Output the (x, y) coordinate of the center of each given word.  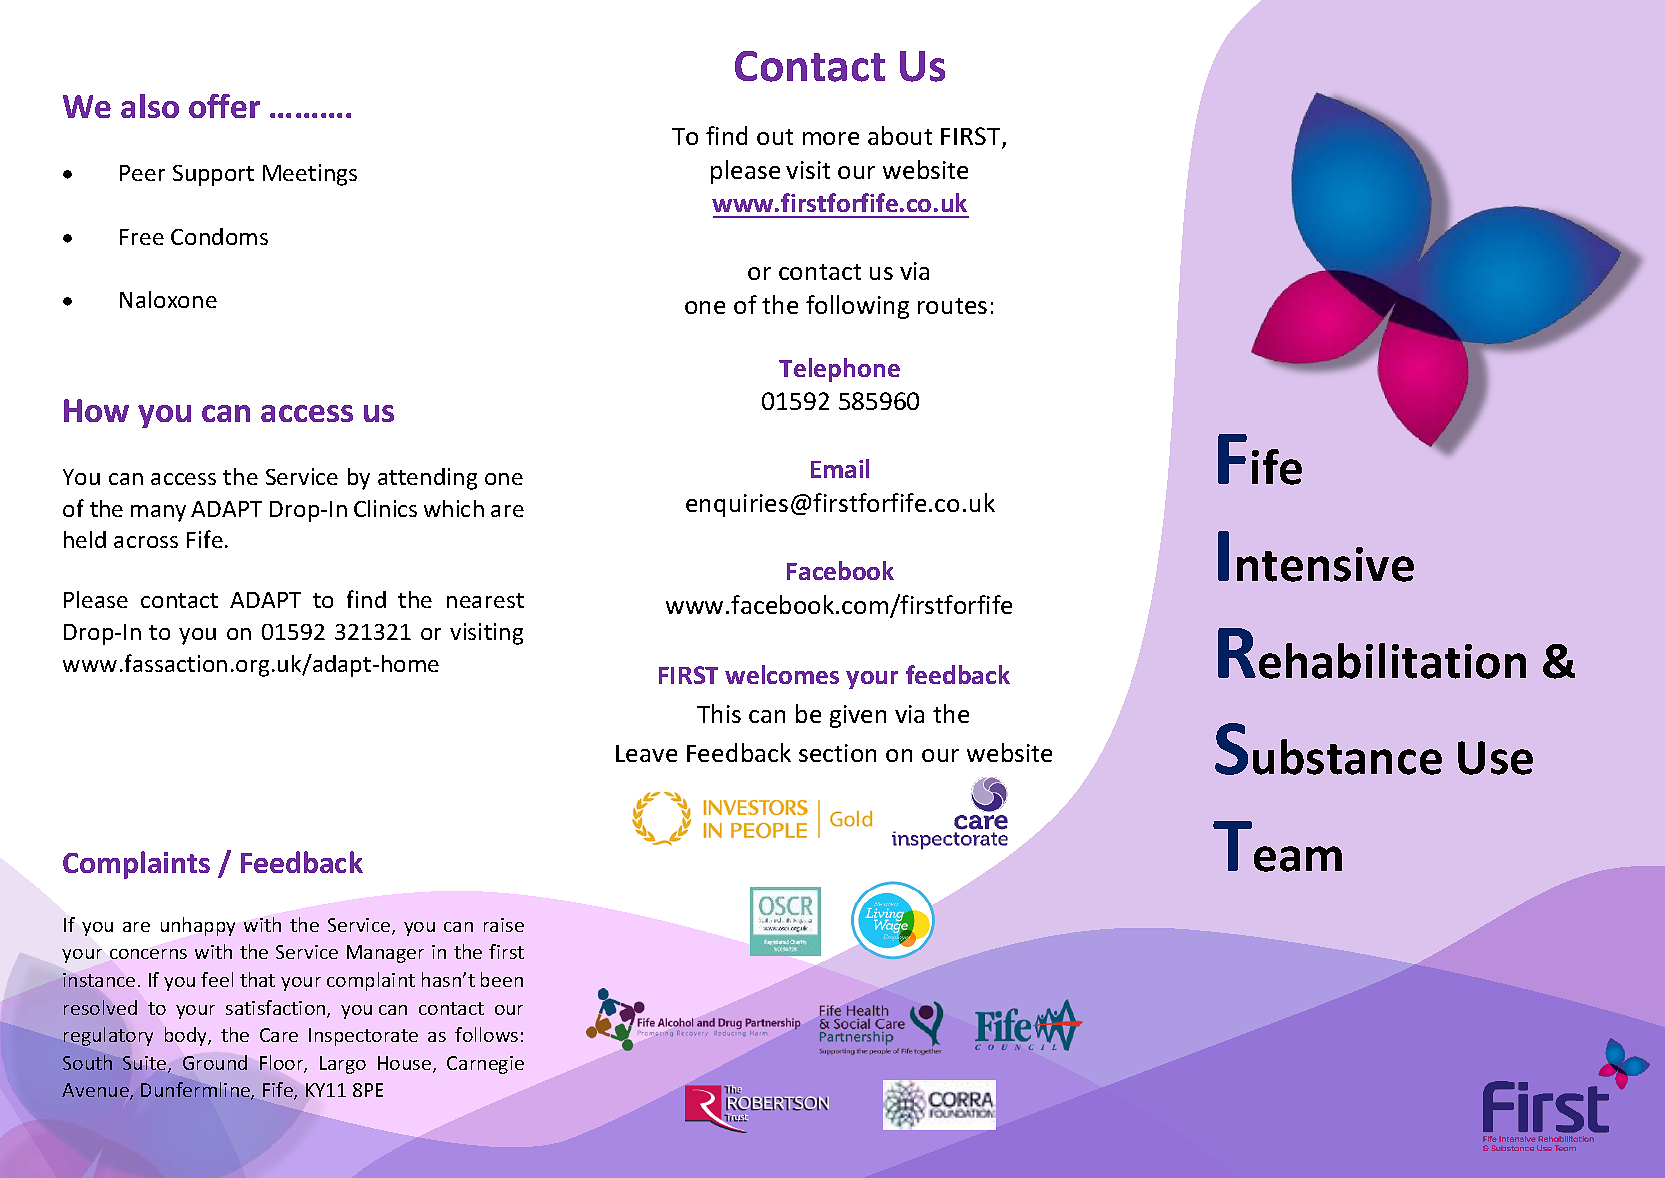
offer (224, 106)
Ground (215, 1062)
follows (486, 1034)
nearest (485, 600)
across (146, 542)
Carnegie (485, 1065)
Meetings (310, 175)
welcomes (782, 674)
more (831, 138)
